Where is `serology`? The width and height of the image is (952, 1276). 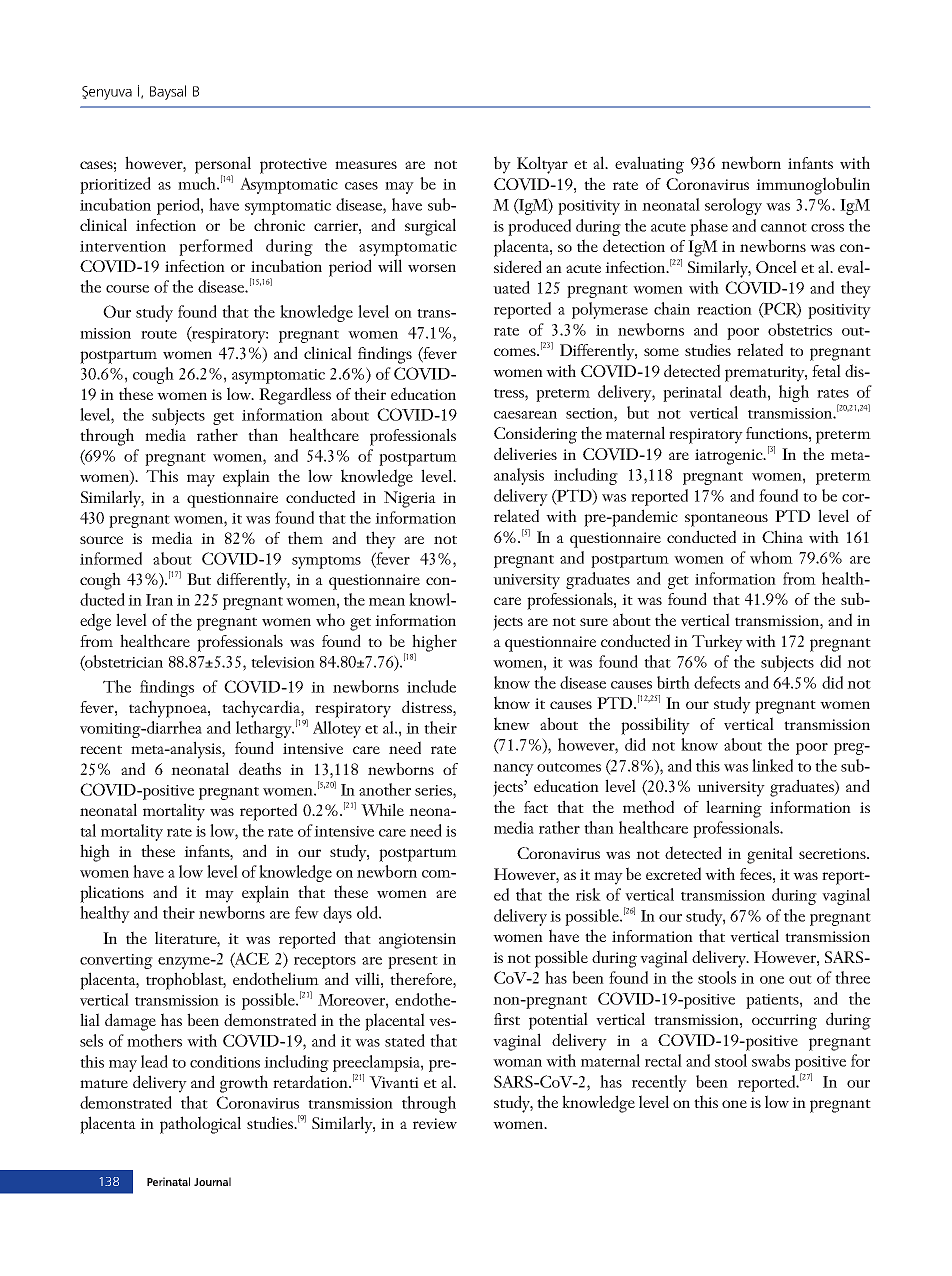
serology is located at coordinates (733, 206).
